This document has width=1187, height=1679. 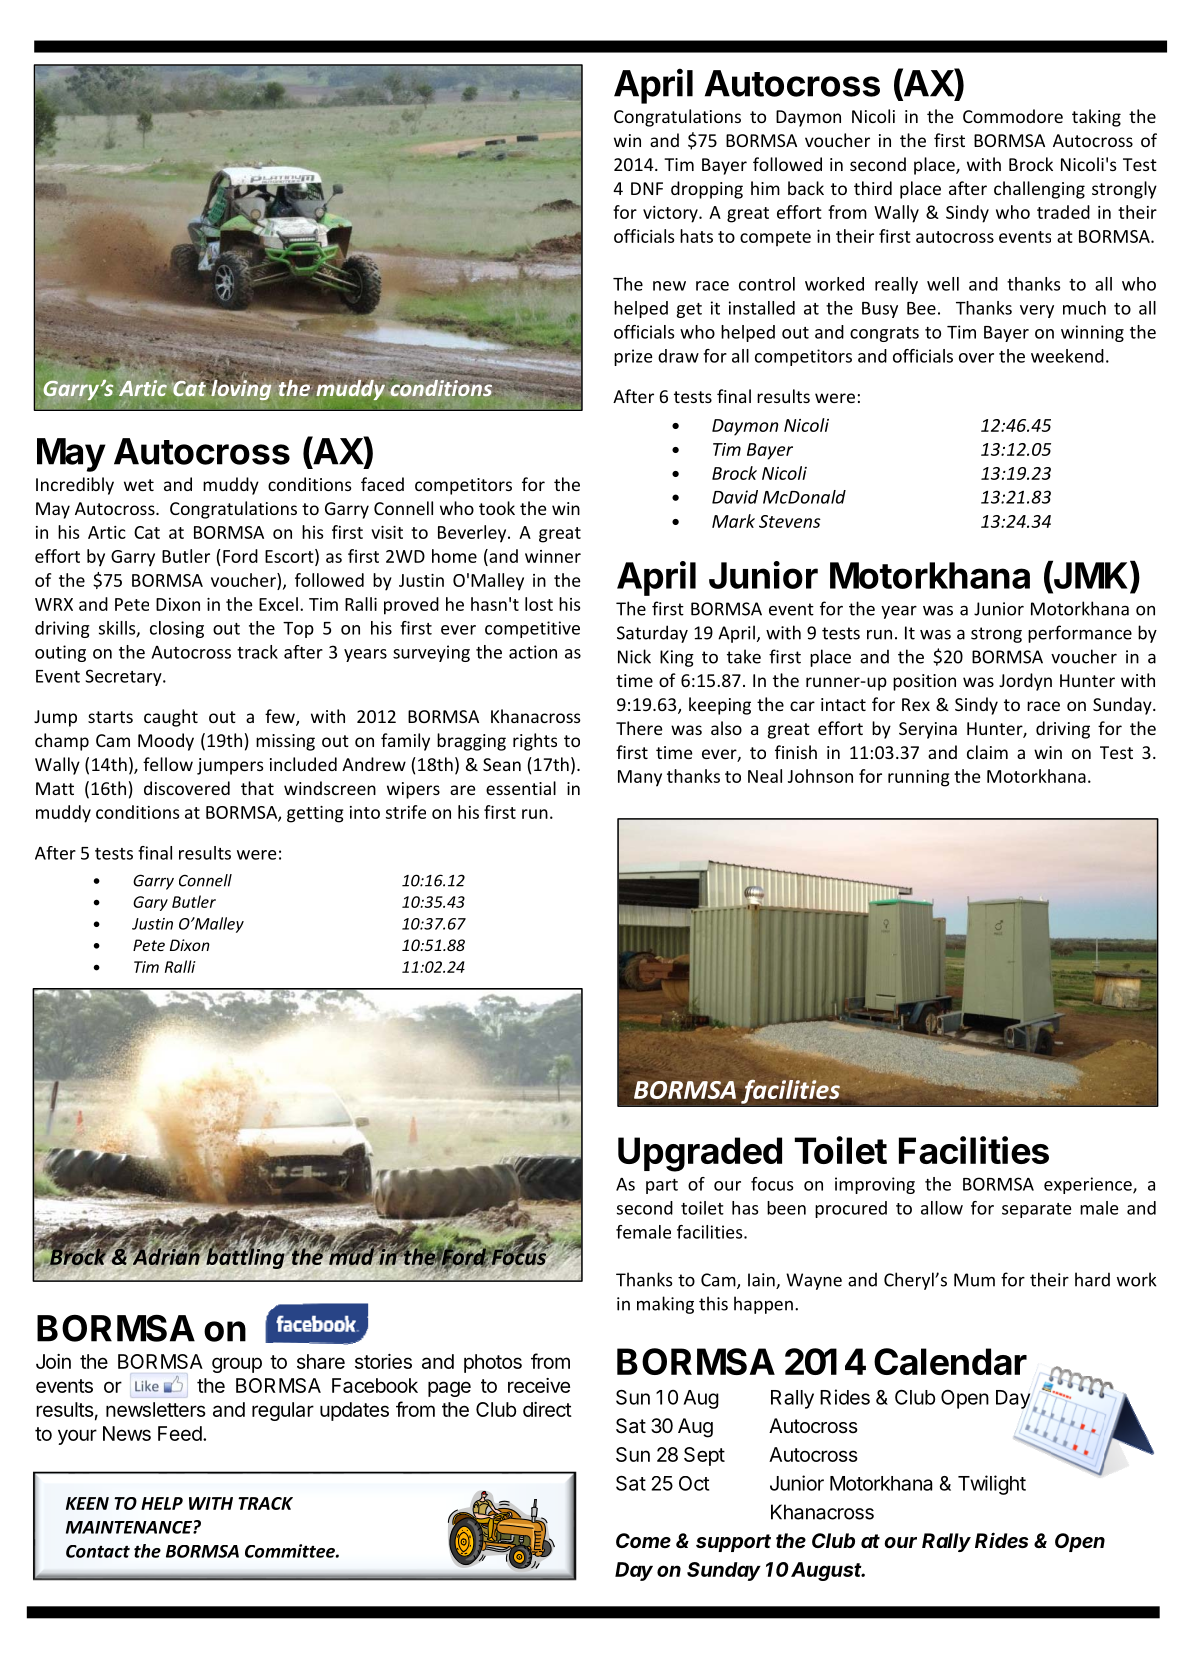 I want to click on loving, so click(x=240, y=389).
